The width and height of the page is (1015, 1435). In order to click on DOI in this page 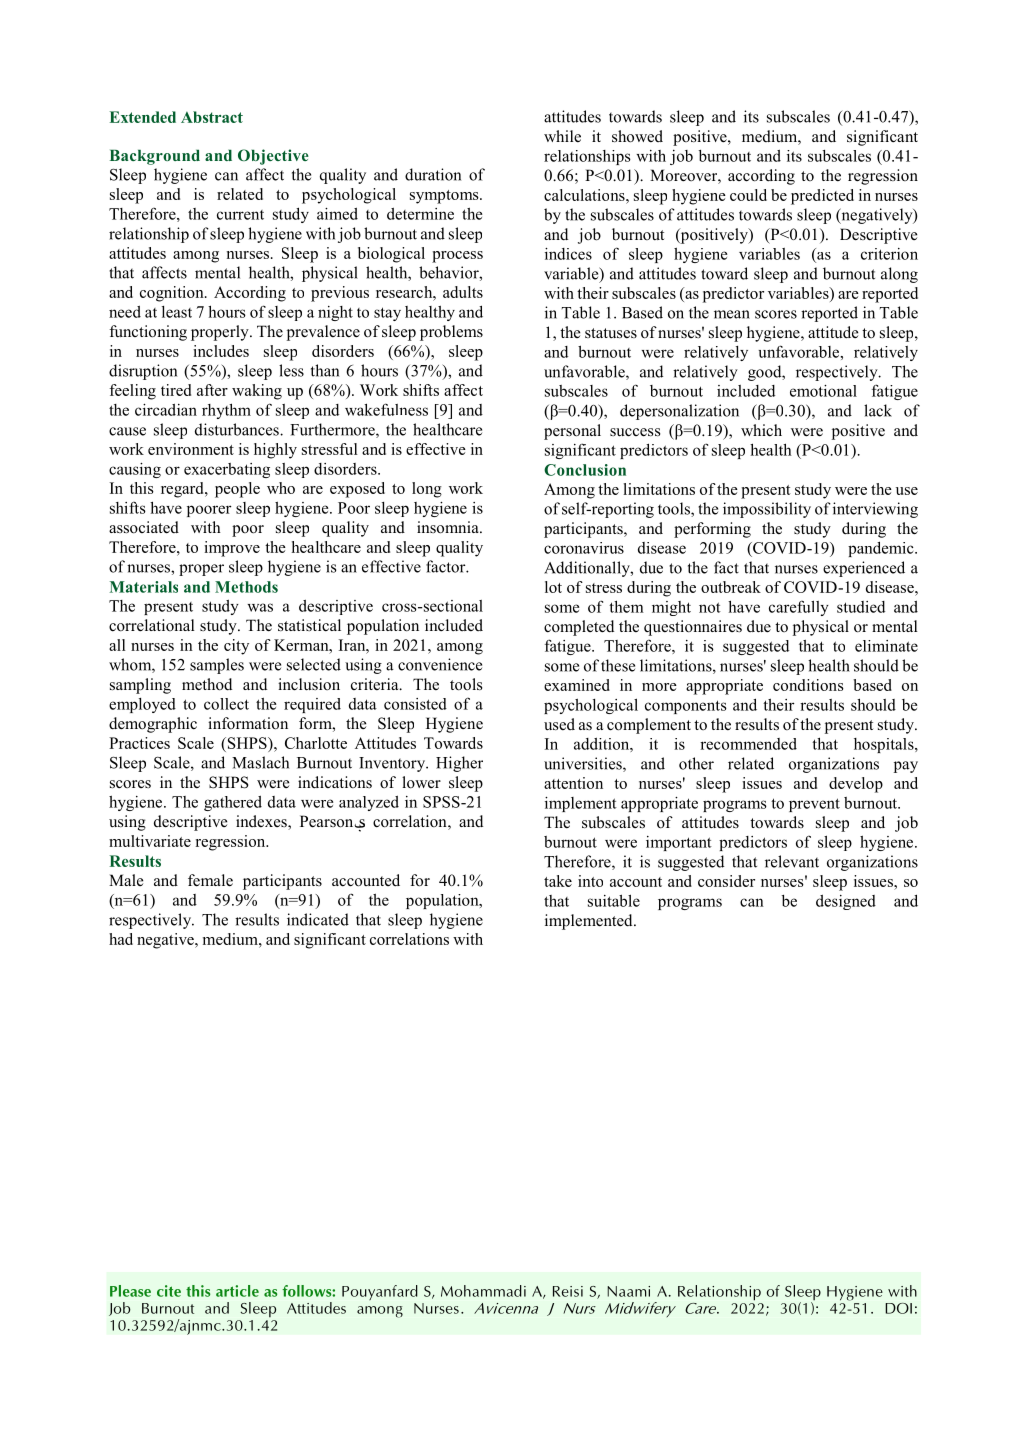, I will do `click(898, 1308)`.
